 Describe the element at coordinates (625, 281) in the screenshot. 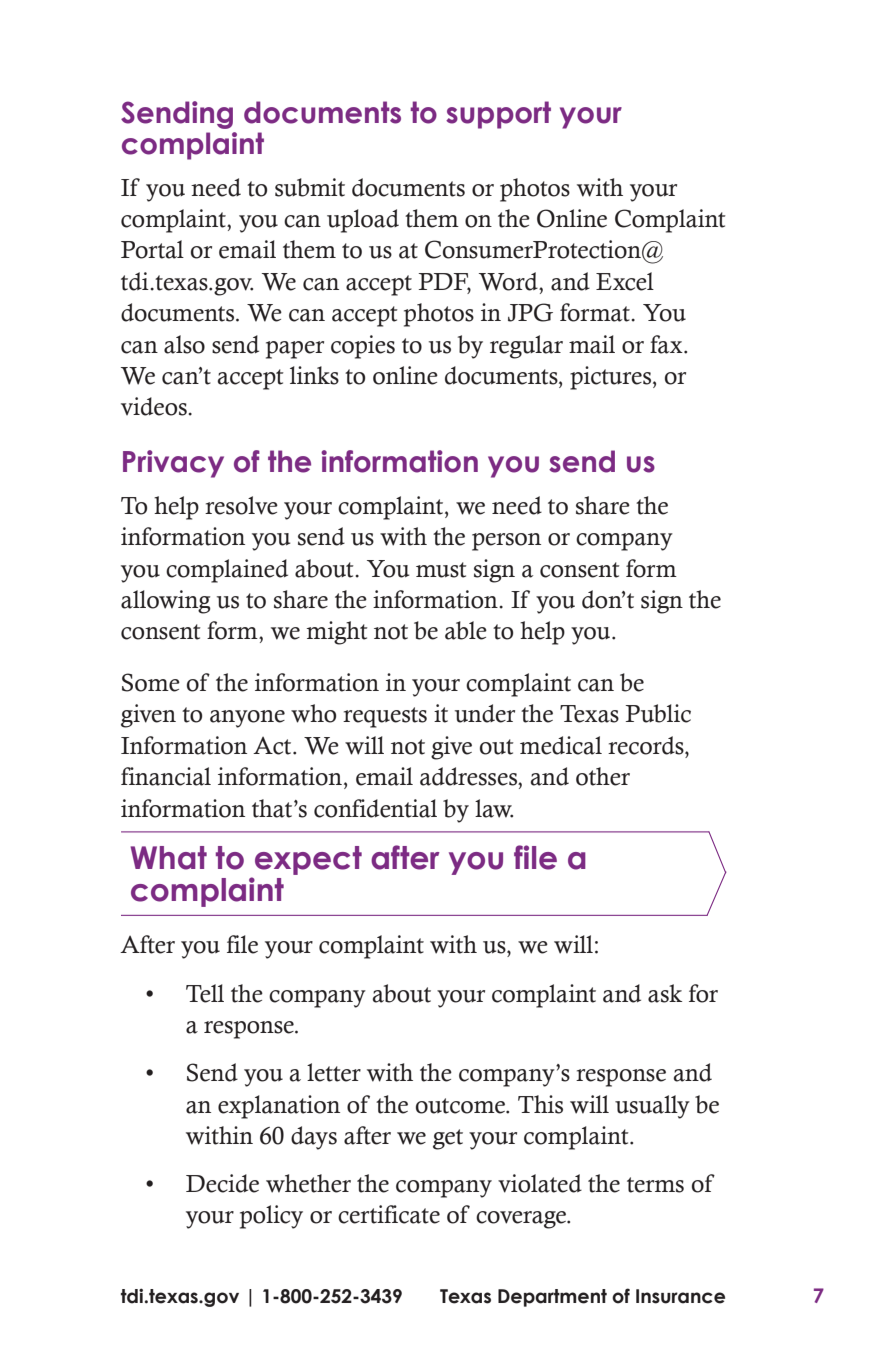

I see `Excel` at that location.
